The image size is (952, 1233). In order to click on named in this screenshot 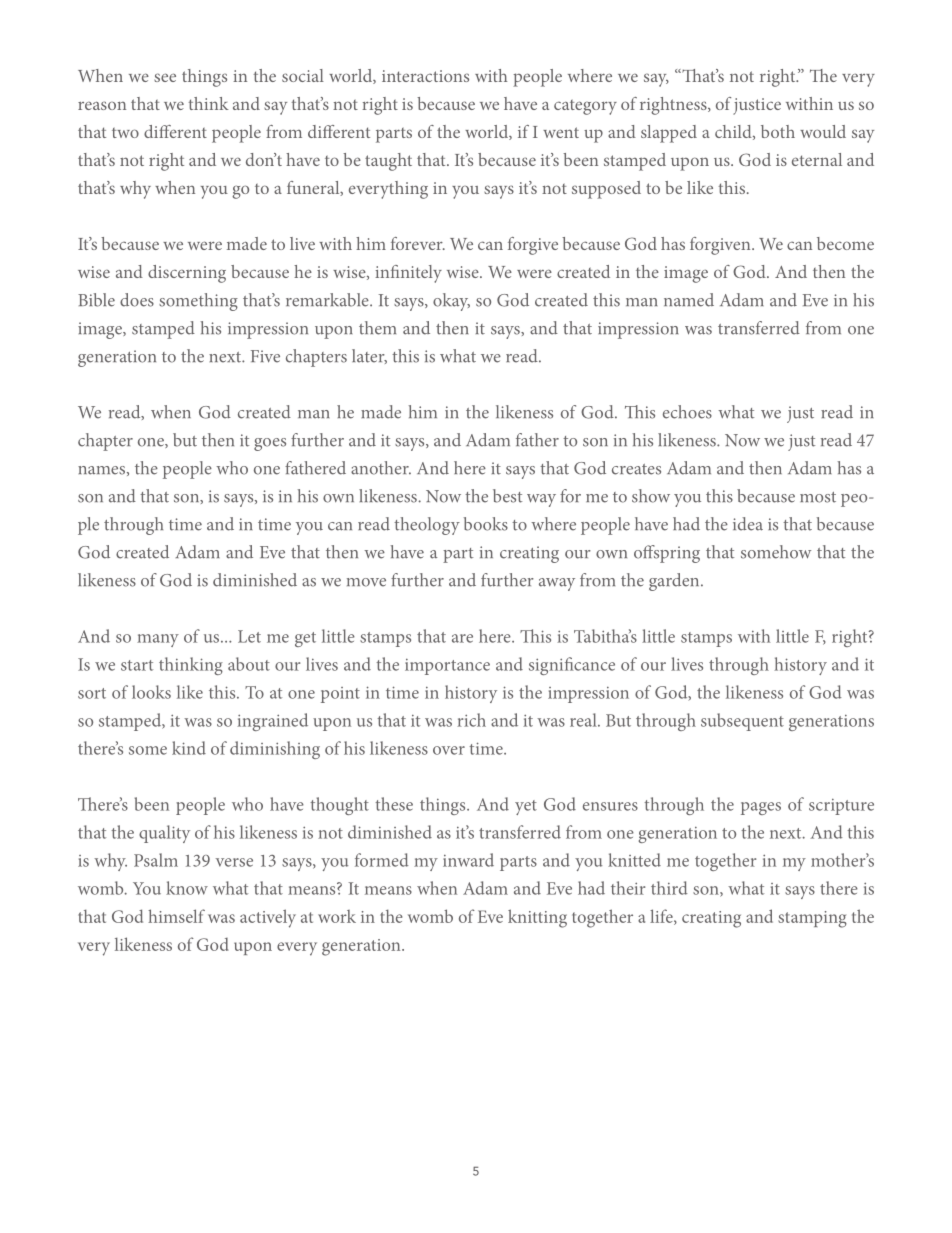, I will do `click(689, 300)`.
